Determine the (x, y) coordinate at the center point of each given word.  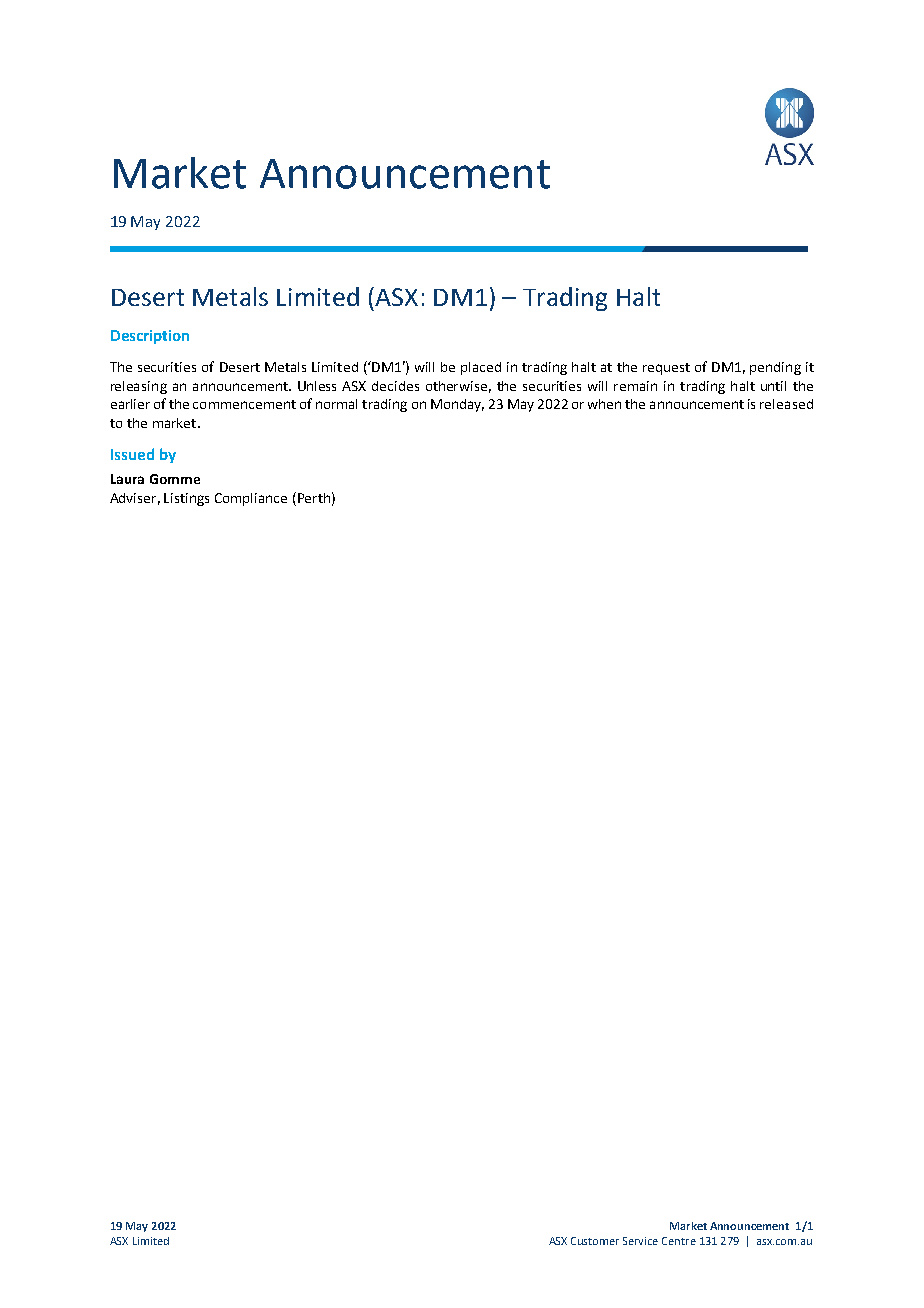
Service (640, 1241)
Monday (457, 405)
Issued (132, 454)
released (786, 404)
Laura (127, 479)
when (604, 404)
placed (481, 368)
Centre (679, 1241)
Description (150, 337)
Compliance (251, 499)
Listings (186, 499)
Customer (595, 1241)
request (666, 369)
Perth (312, 497)
